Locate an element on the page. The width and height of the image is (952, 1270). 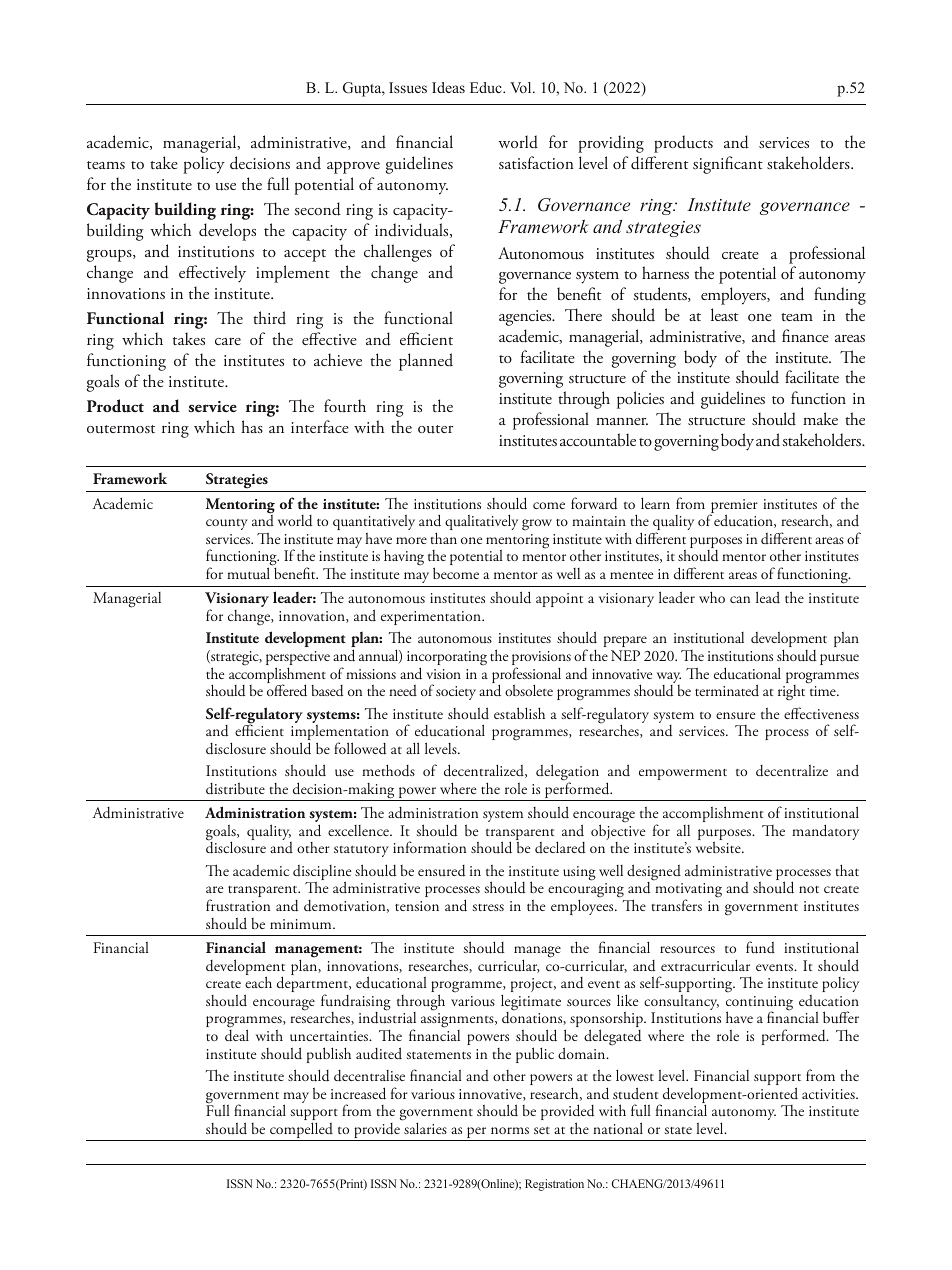
norms is located at coordinates (510, 1130).
